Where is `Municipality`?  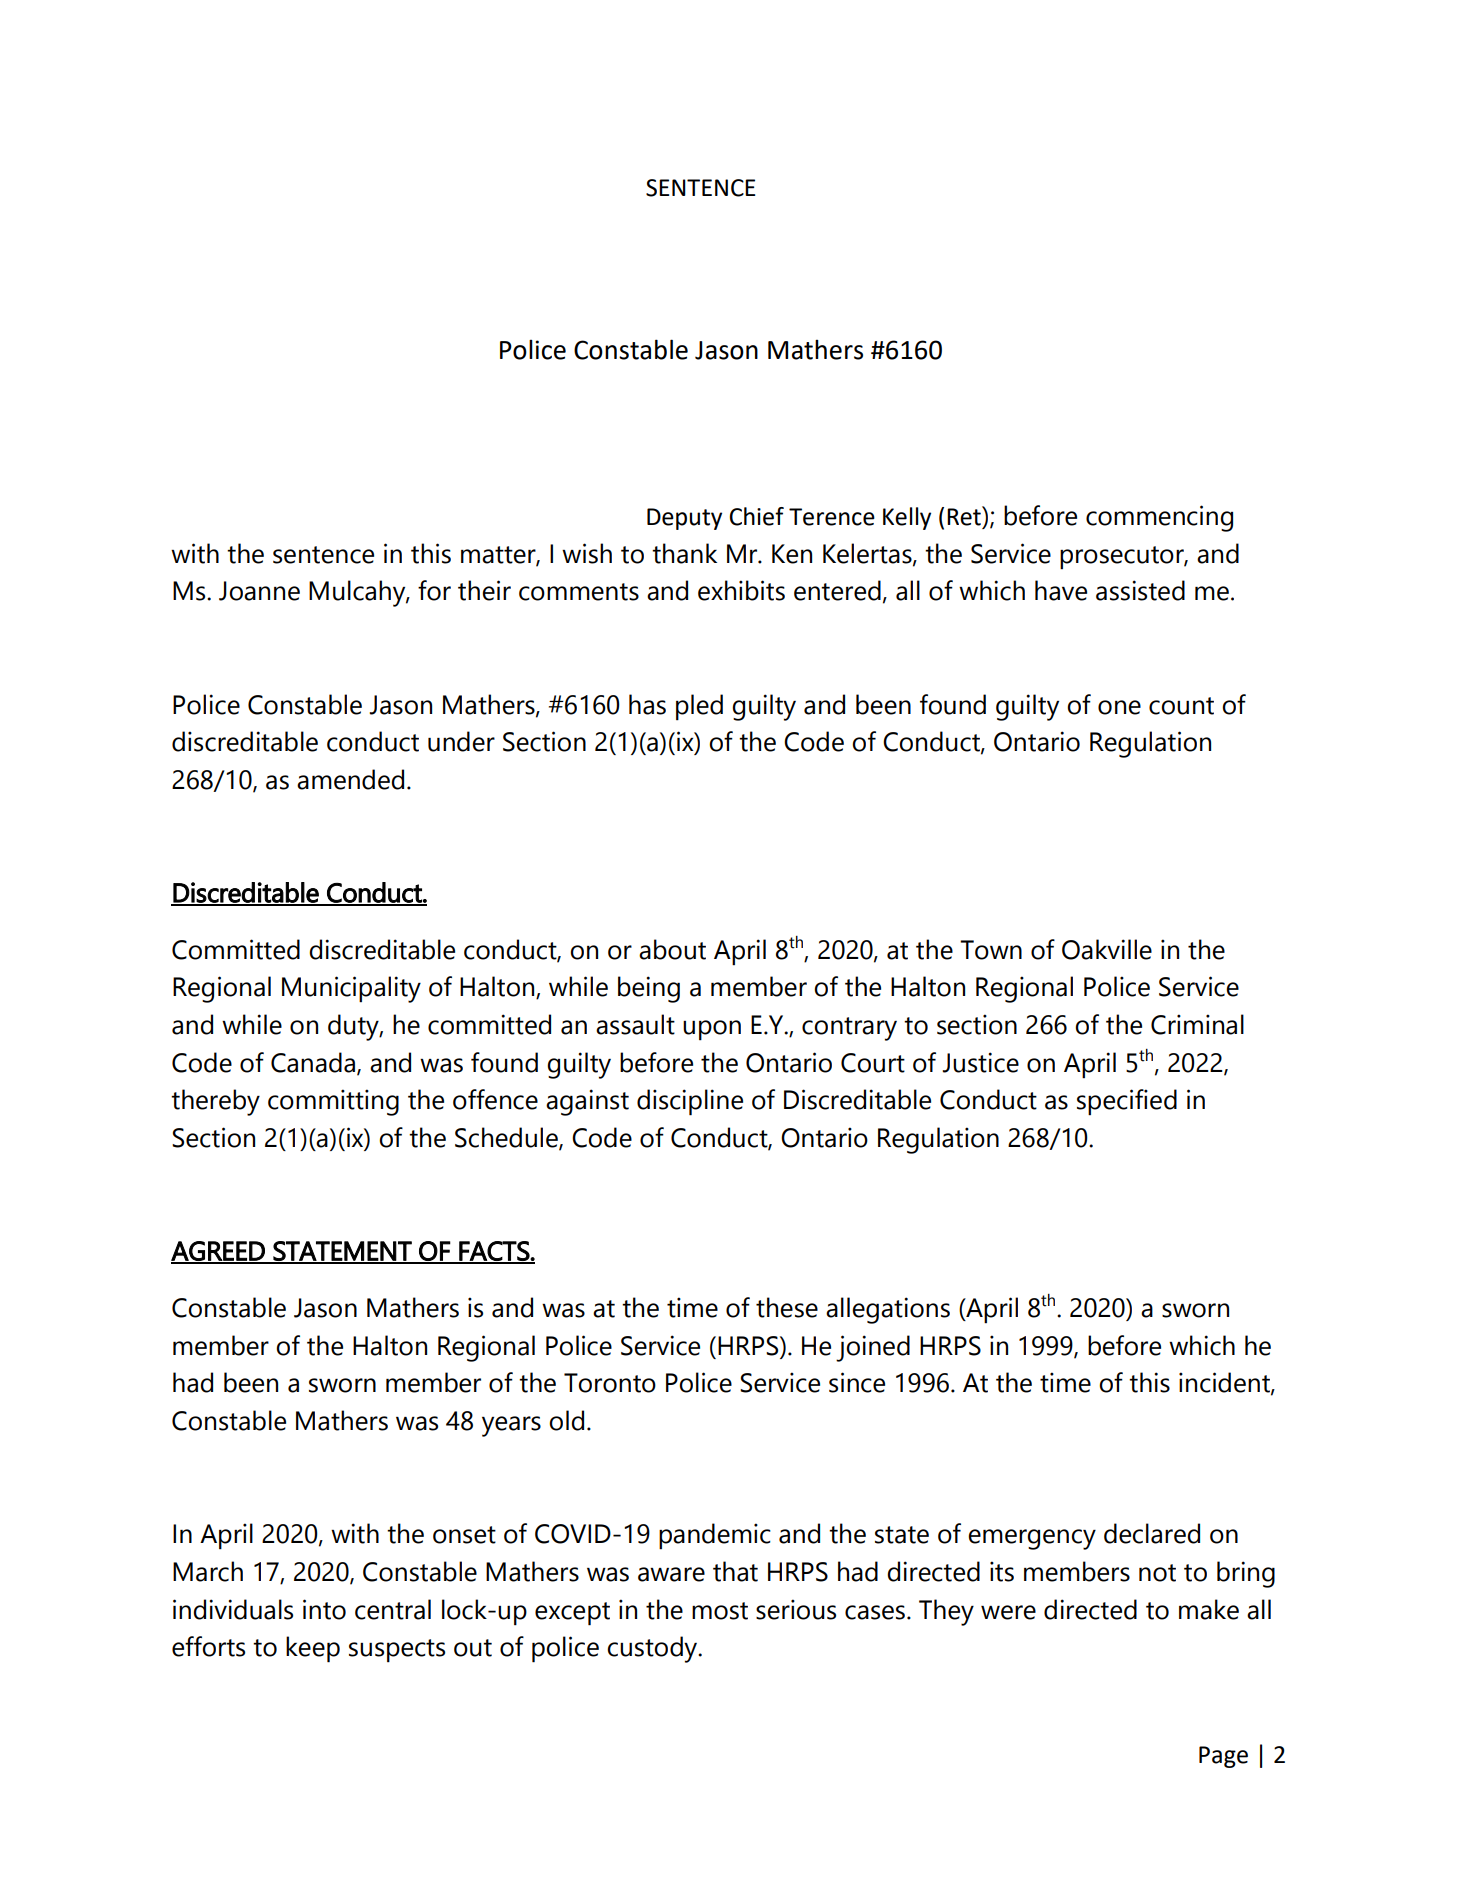
Municipality is located at coordinates (351, 989).
